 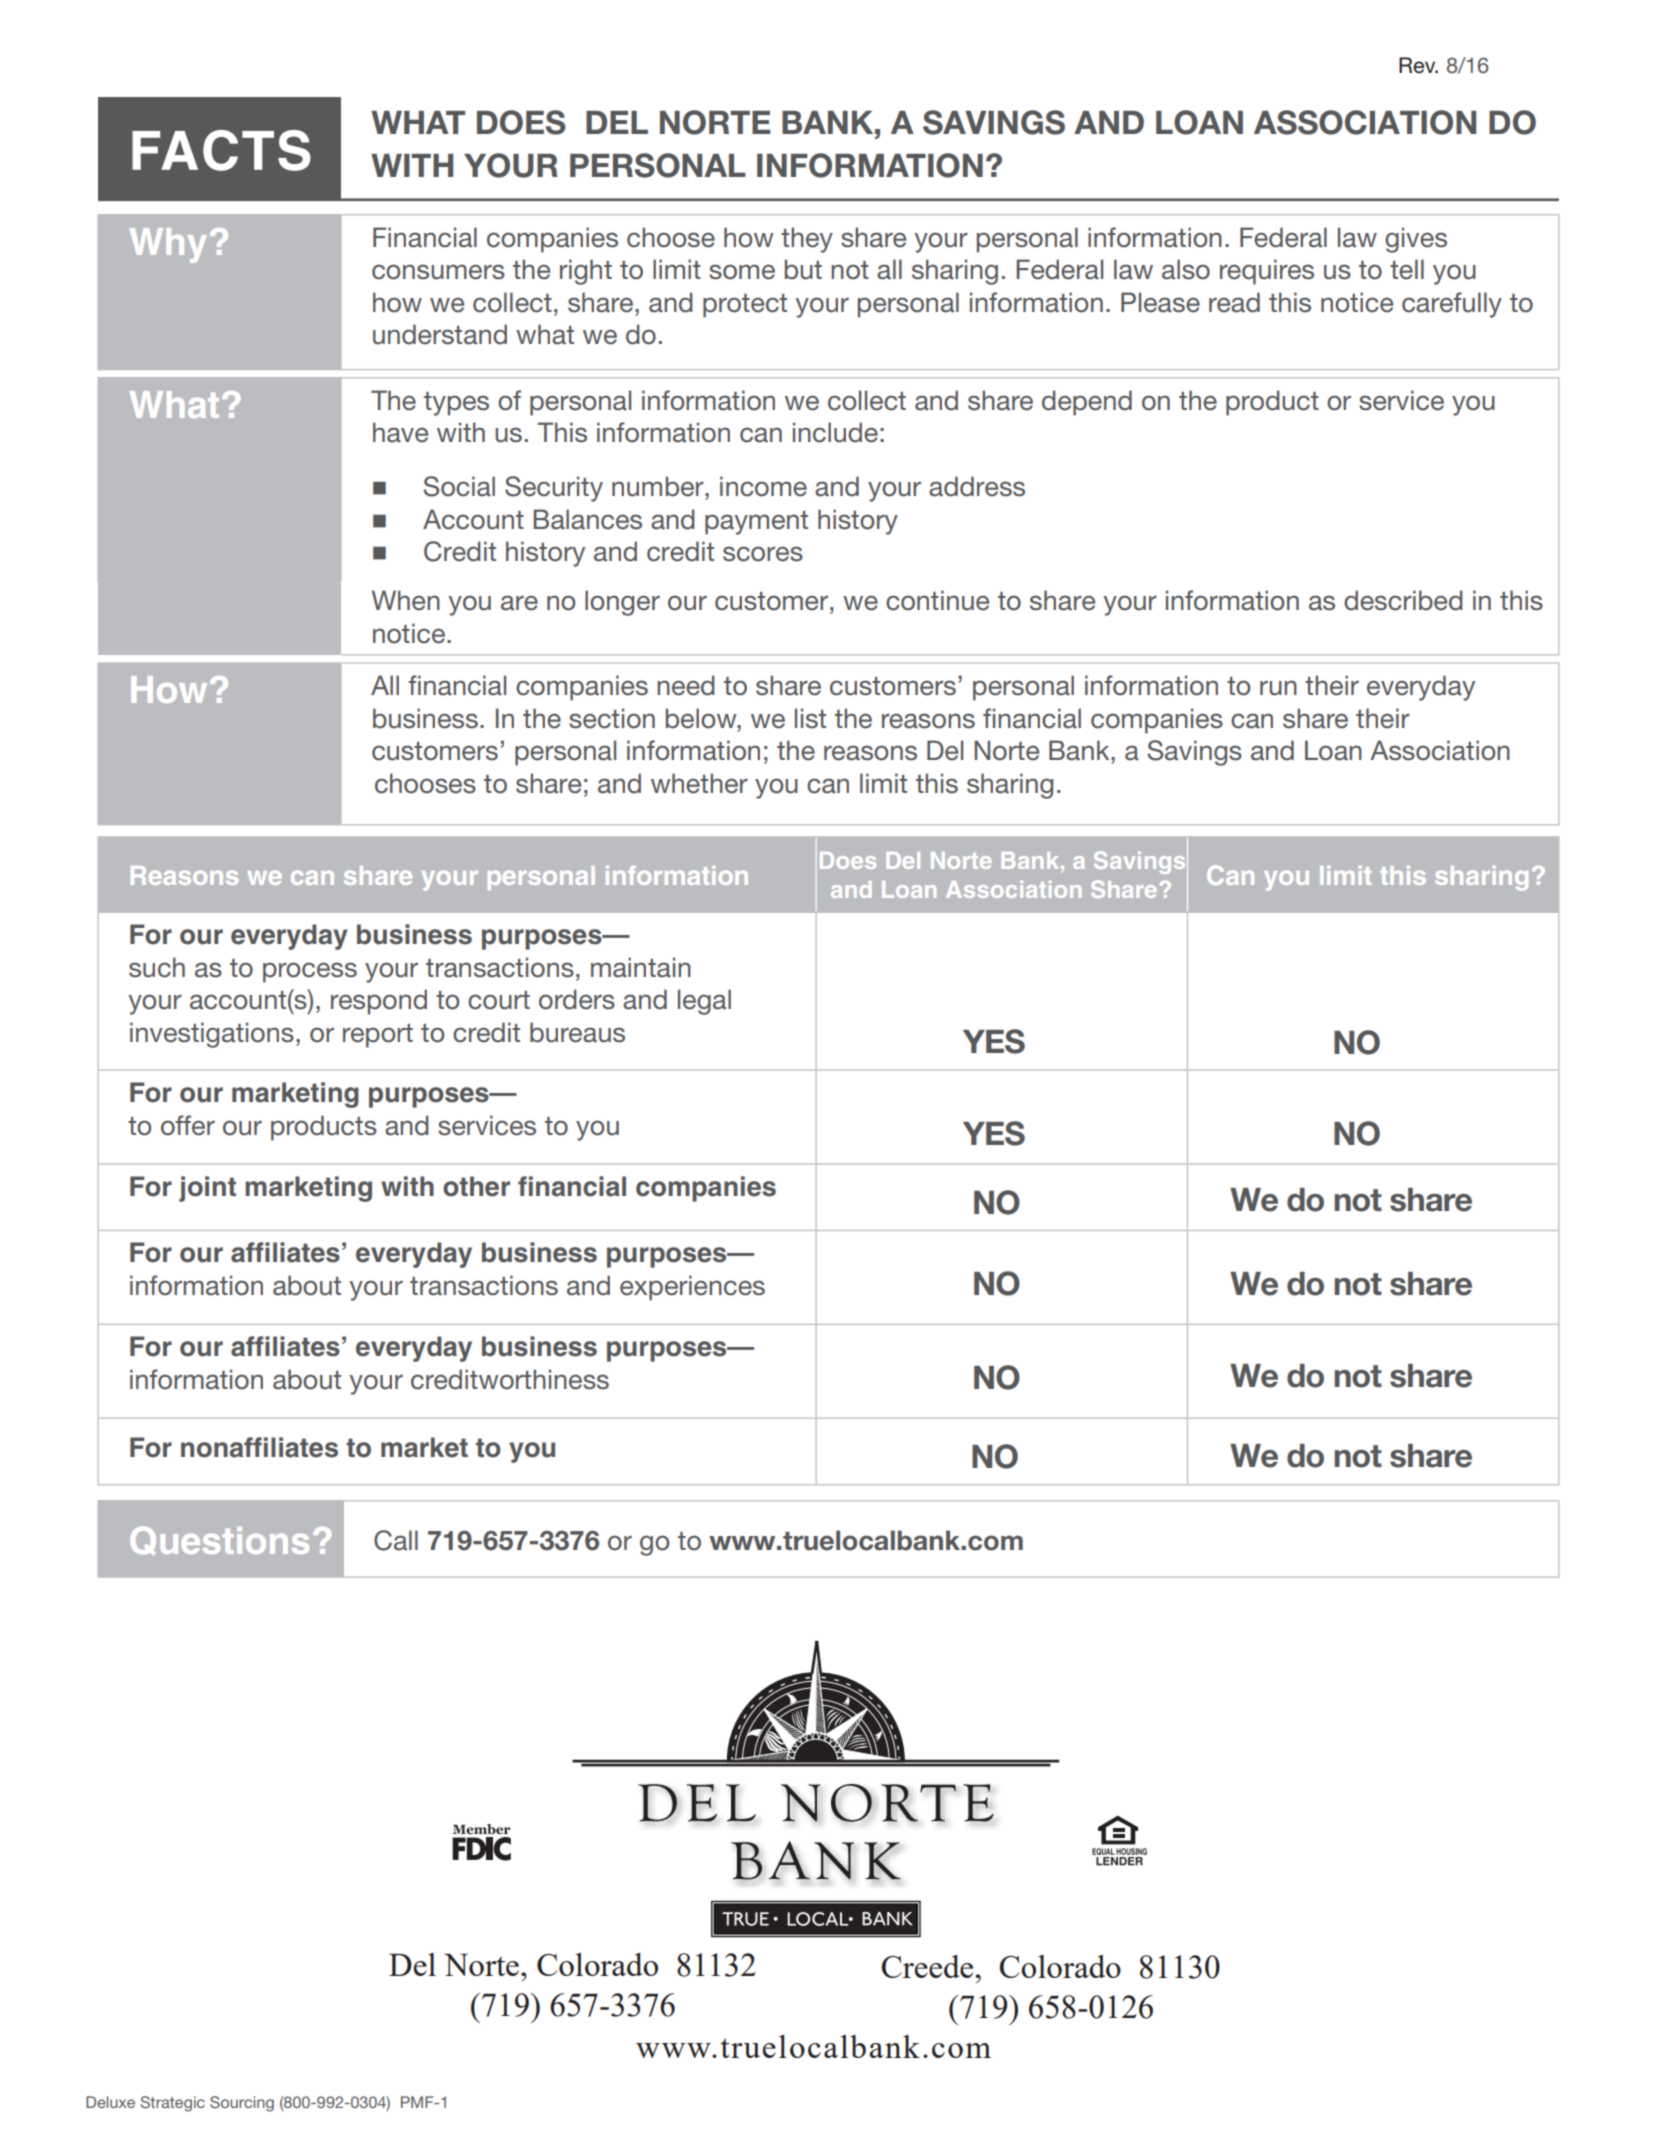 What do you see at coordinates (1278, 688) in the page?
I see `run` at bounding box center [1278, 688].
